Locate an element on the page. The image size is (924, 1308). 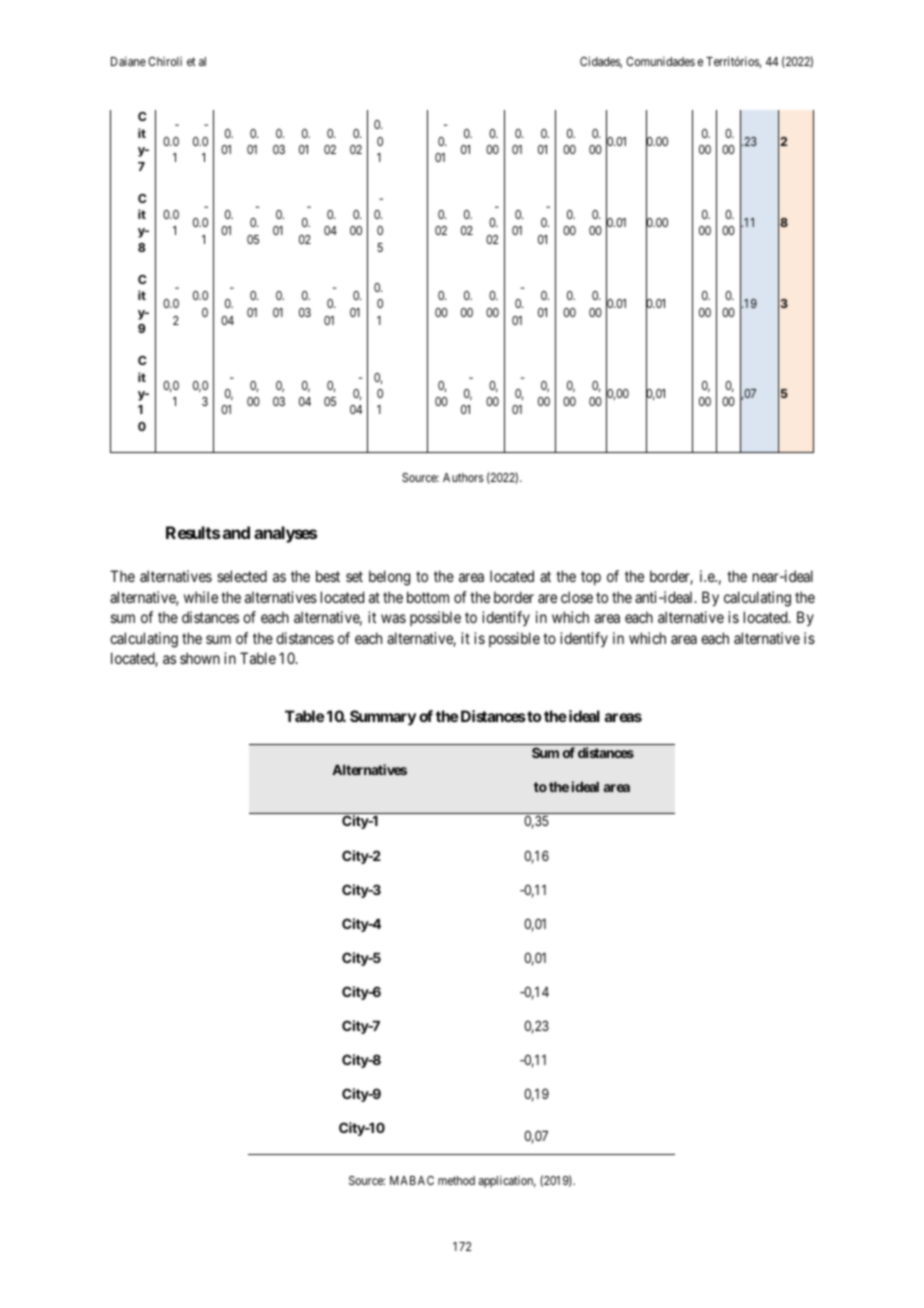
shown is located at coordinates (200, 658).
